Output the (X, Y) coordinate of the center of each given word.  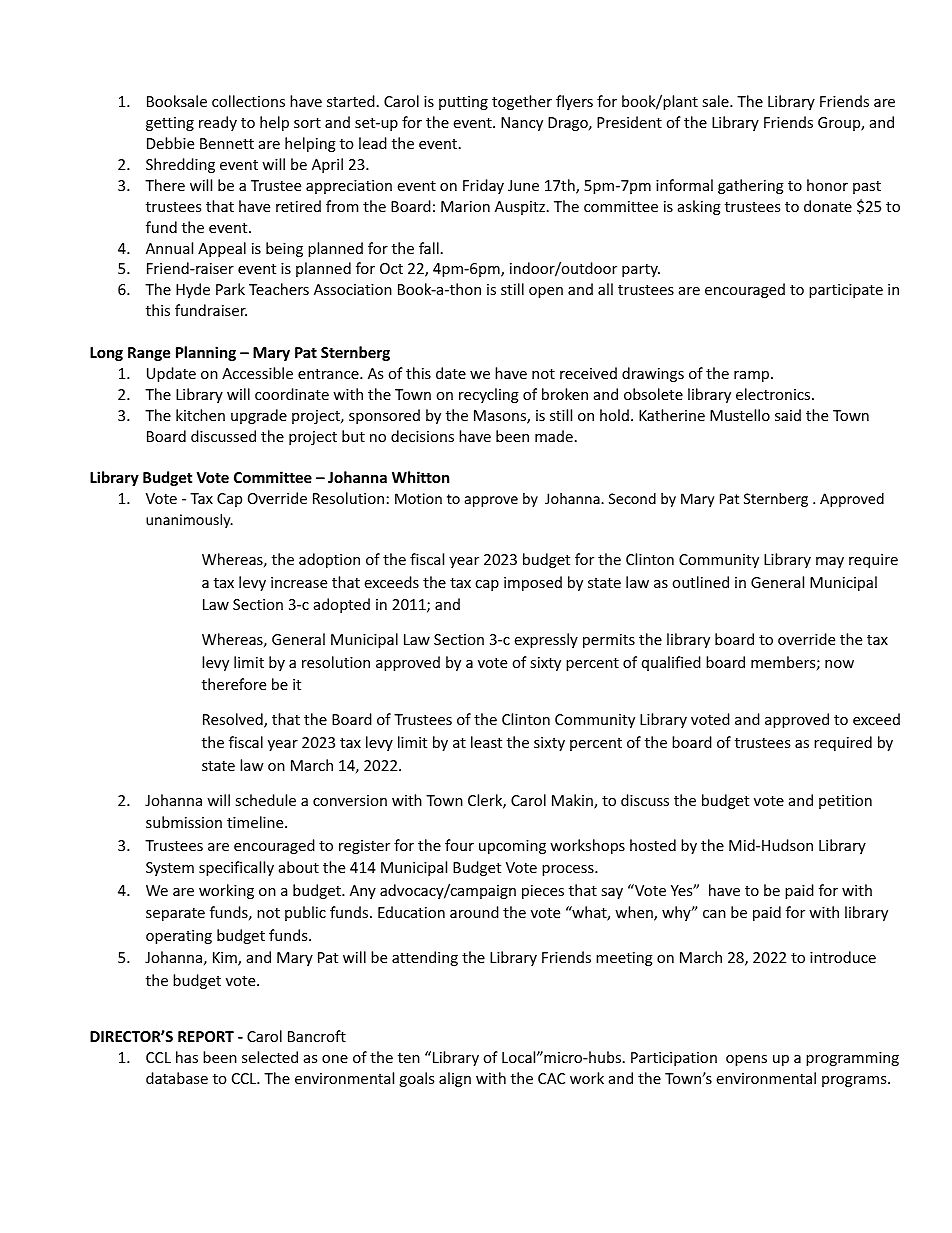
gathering (751, 186)
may (830, 562)
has (187, 1057)
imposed (533, 583)
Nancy (522, 124)
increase (299, 582)
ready (218, 123)
